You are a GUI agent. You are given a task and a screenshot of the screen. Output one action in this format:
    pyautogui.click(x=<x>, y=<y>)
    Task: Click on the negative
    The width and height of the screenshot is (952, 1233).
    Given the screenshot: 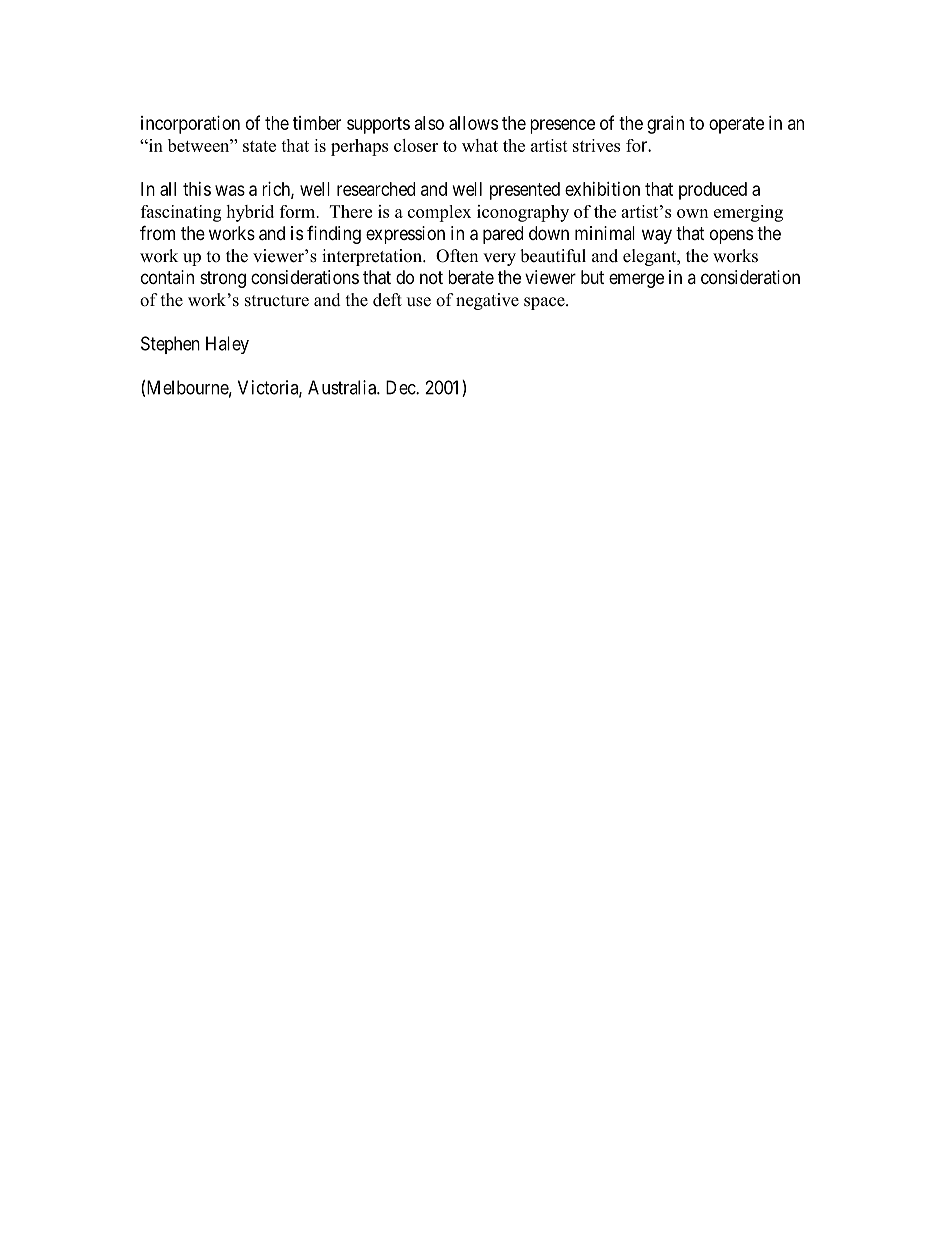 What is the action you would take?
    pyautogui.click(x=487, y=301)
